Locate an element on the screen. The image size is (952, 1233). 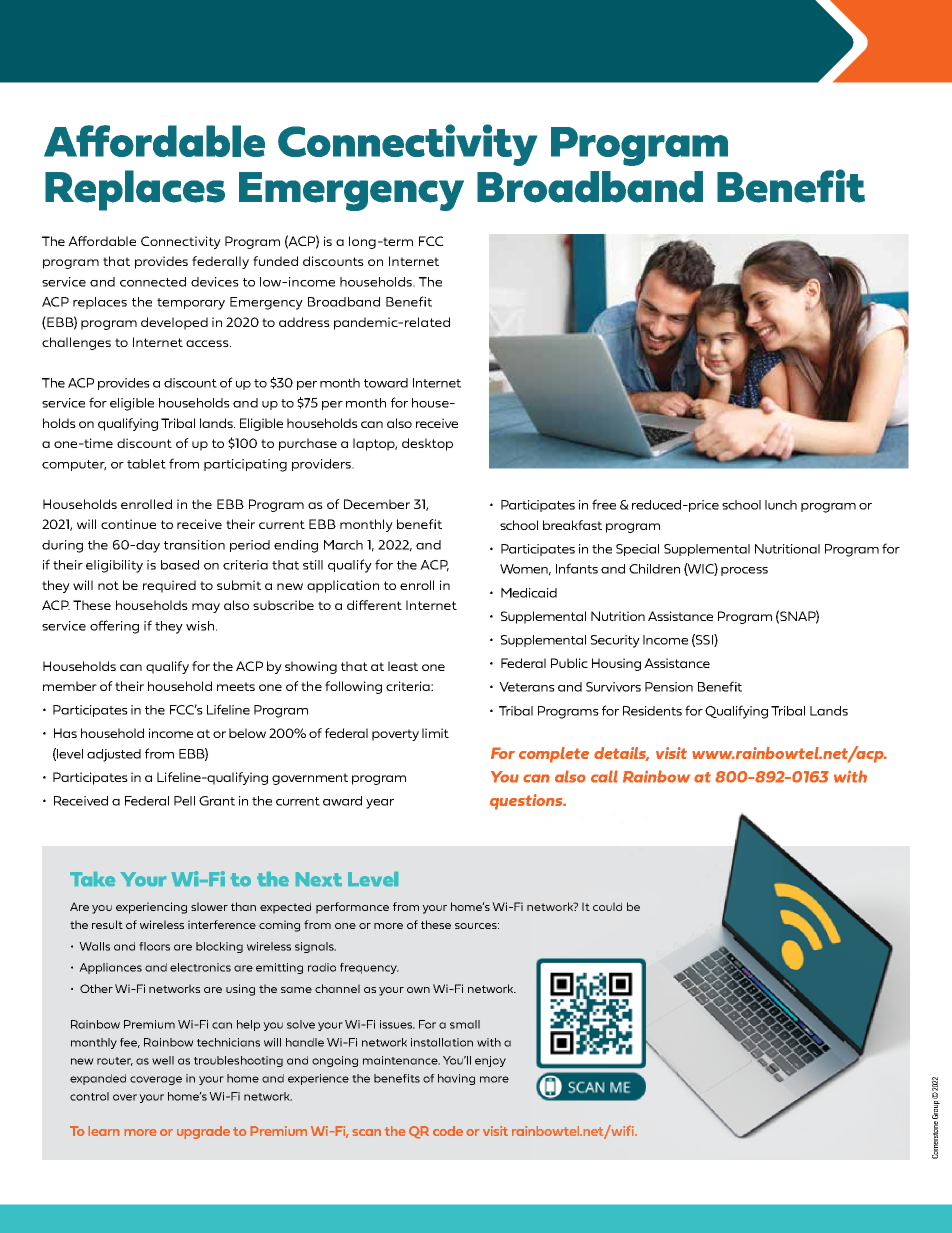
continue is located at coordinates (128, 524).
